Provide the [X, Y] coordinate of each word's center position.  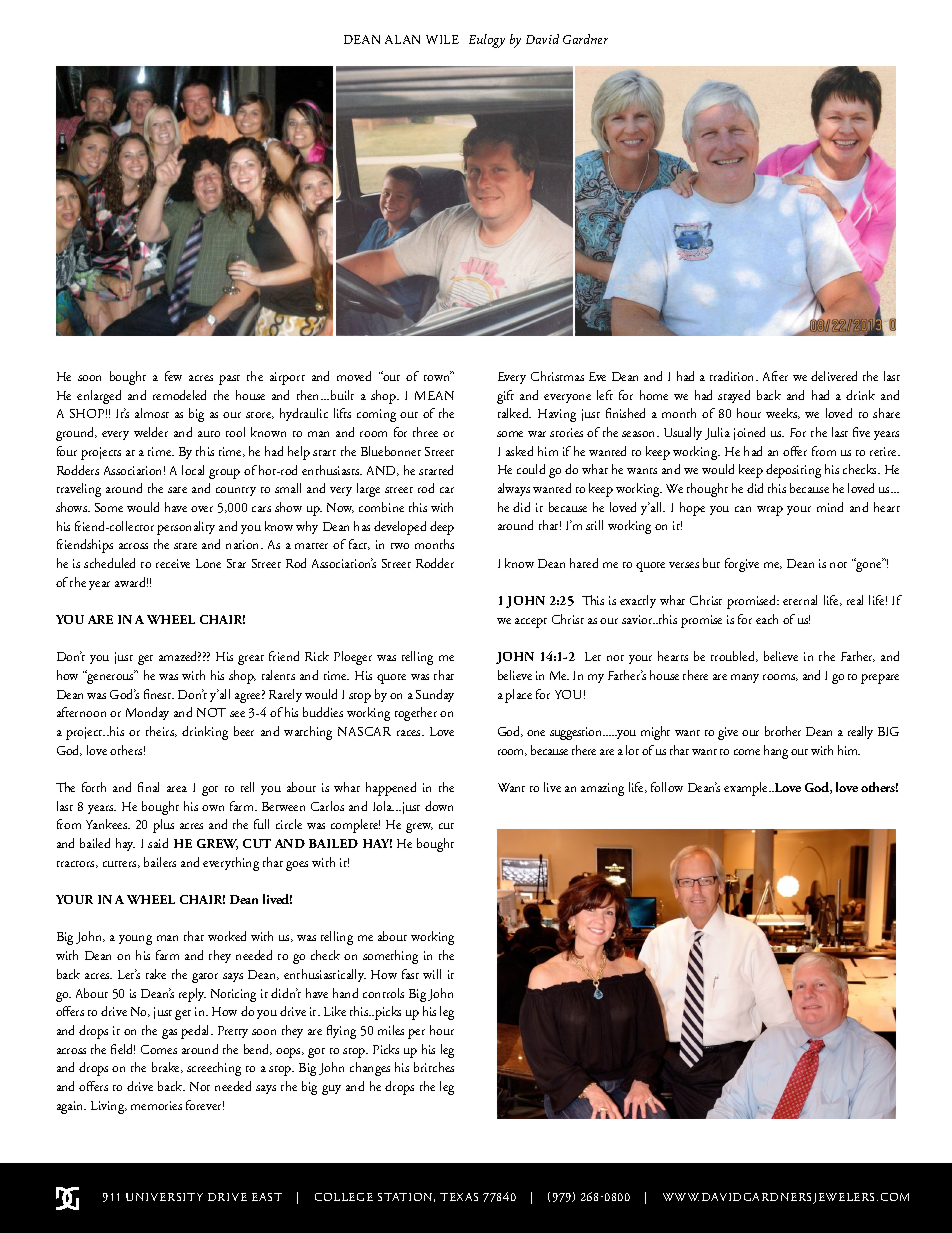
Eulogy [487, 41]
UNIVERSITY [164, 1197]
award [131, 582]
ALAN [402, 39]
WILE [442, 39]
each [767, 619]
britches [434, 1067]
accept [531, 623]
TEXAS [459, 1197]
